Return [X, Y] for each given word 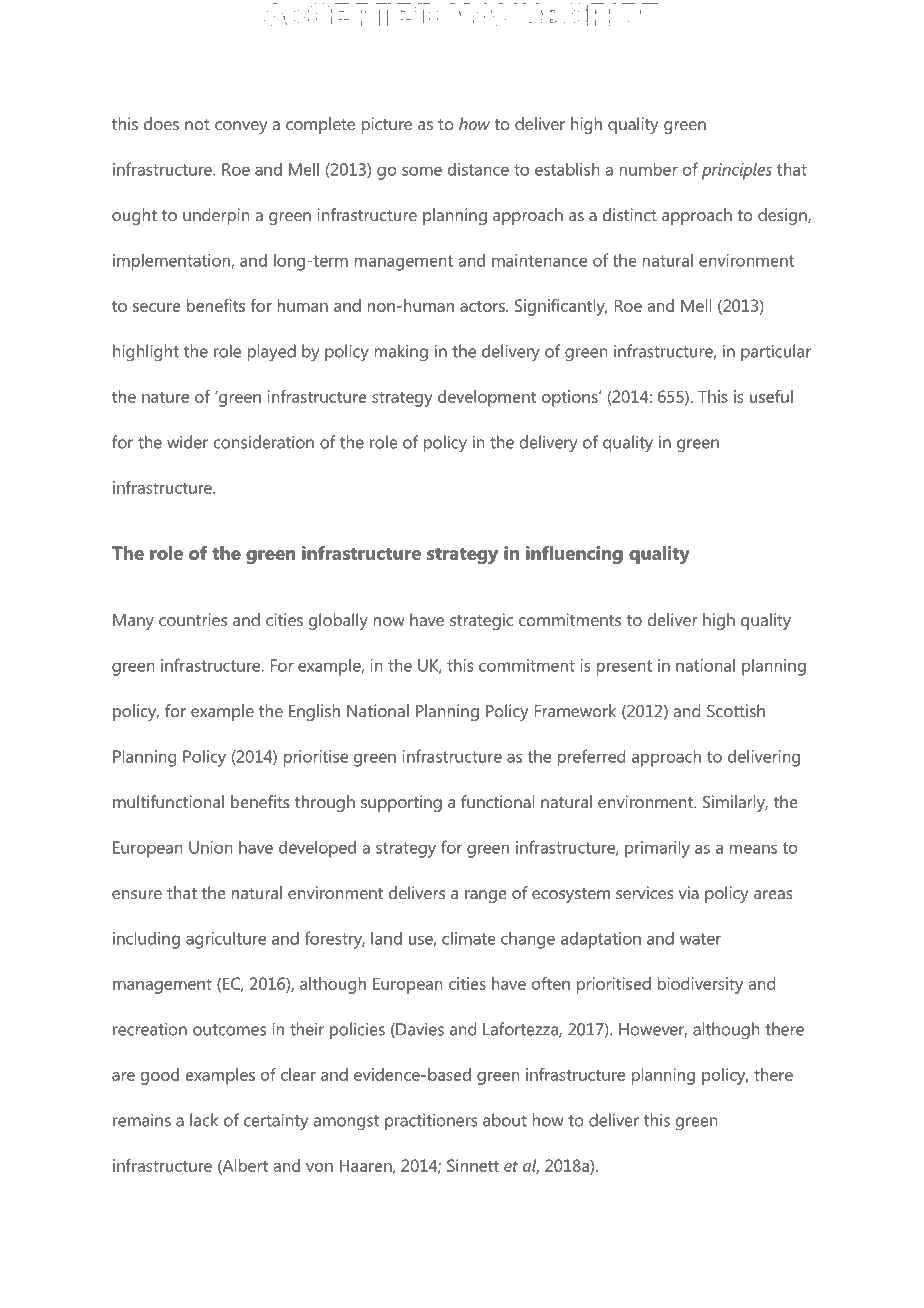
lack [204, 1120]
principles [737, 171]
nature [165, 397]
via [689, 892]
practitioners [431, 1121]
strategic [481, 621]
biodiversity [700, 985]
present [624, 668]
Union [211, 847]
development [487, 398]
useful [771, 396]
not [197, 124]
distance [478, 169]
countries [193, 619]
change [528, 940]
